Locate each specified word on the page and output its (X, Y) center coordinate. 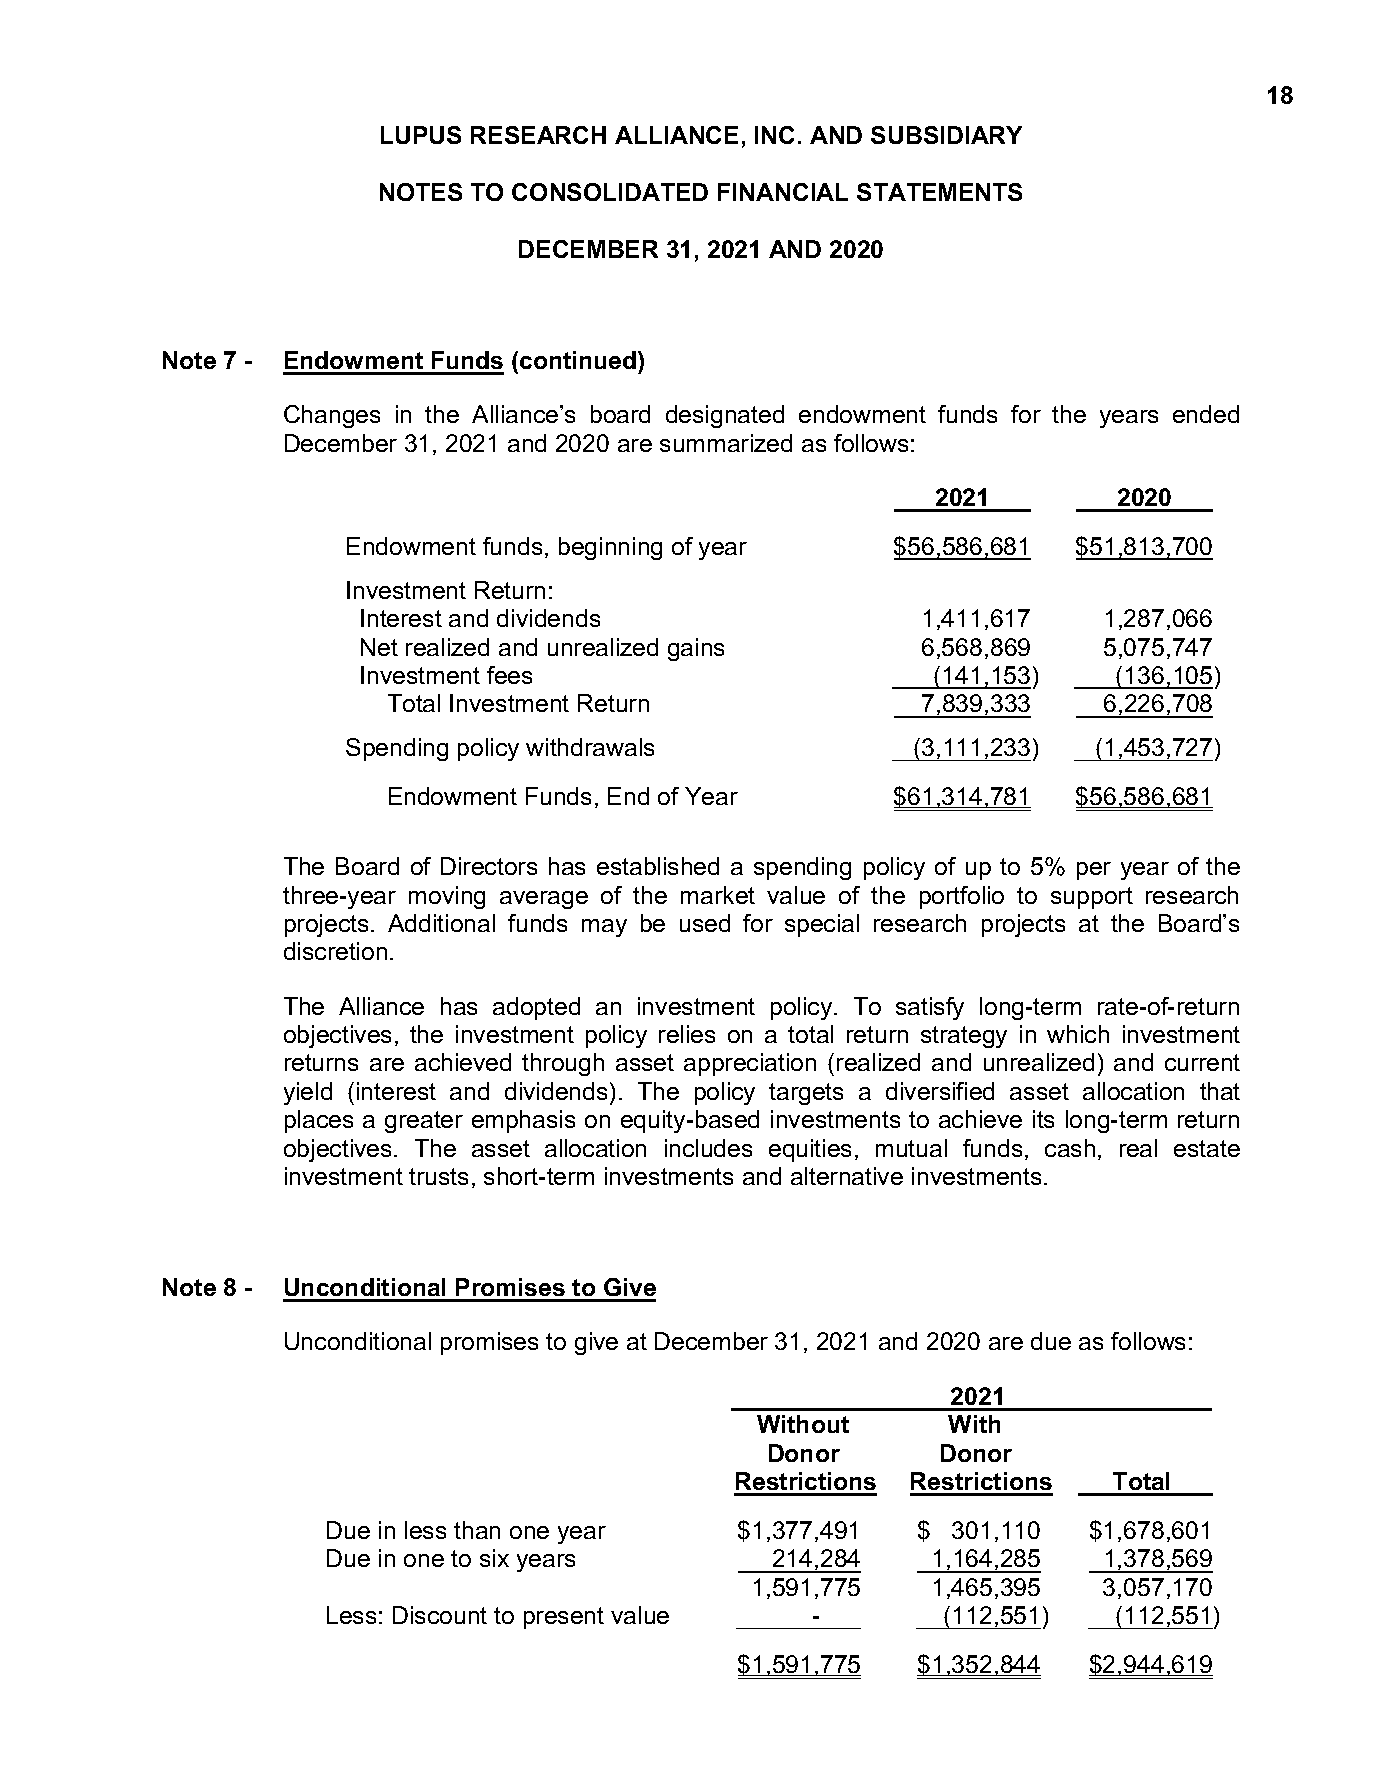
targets (806, 1094)
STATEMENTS (939, 192)
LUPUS (421, 135)
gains (696, 649)
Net (379, 647)
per (1094, 871)
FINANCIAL (783, 192)
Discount (440, 1615)
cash (1070, 1148)
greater (424, 1122)
